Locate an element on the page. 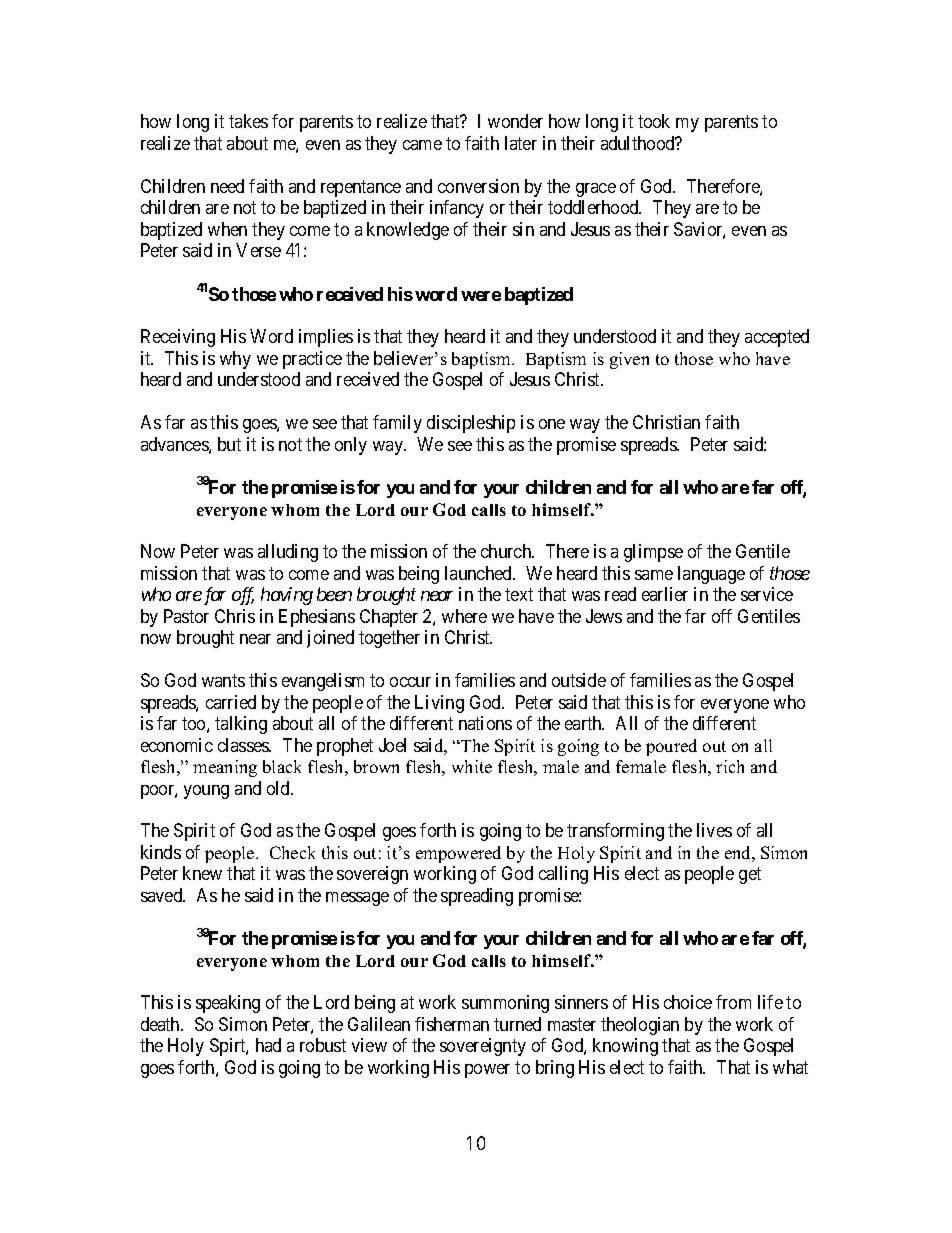 This image has width=952, height=1233. later is located at coordinates (521, 143).
